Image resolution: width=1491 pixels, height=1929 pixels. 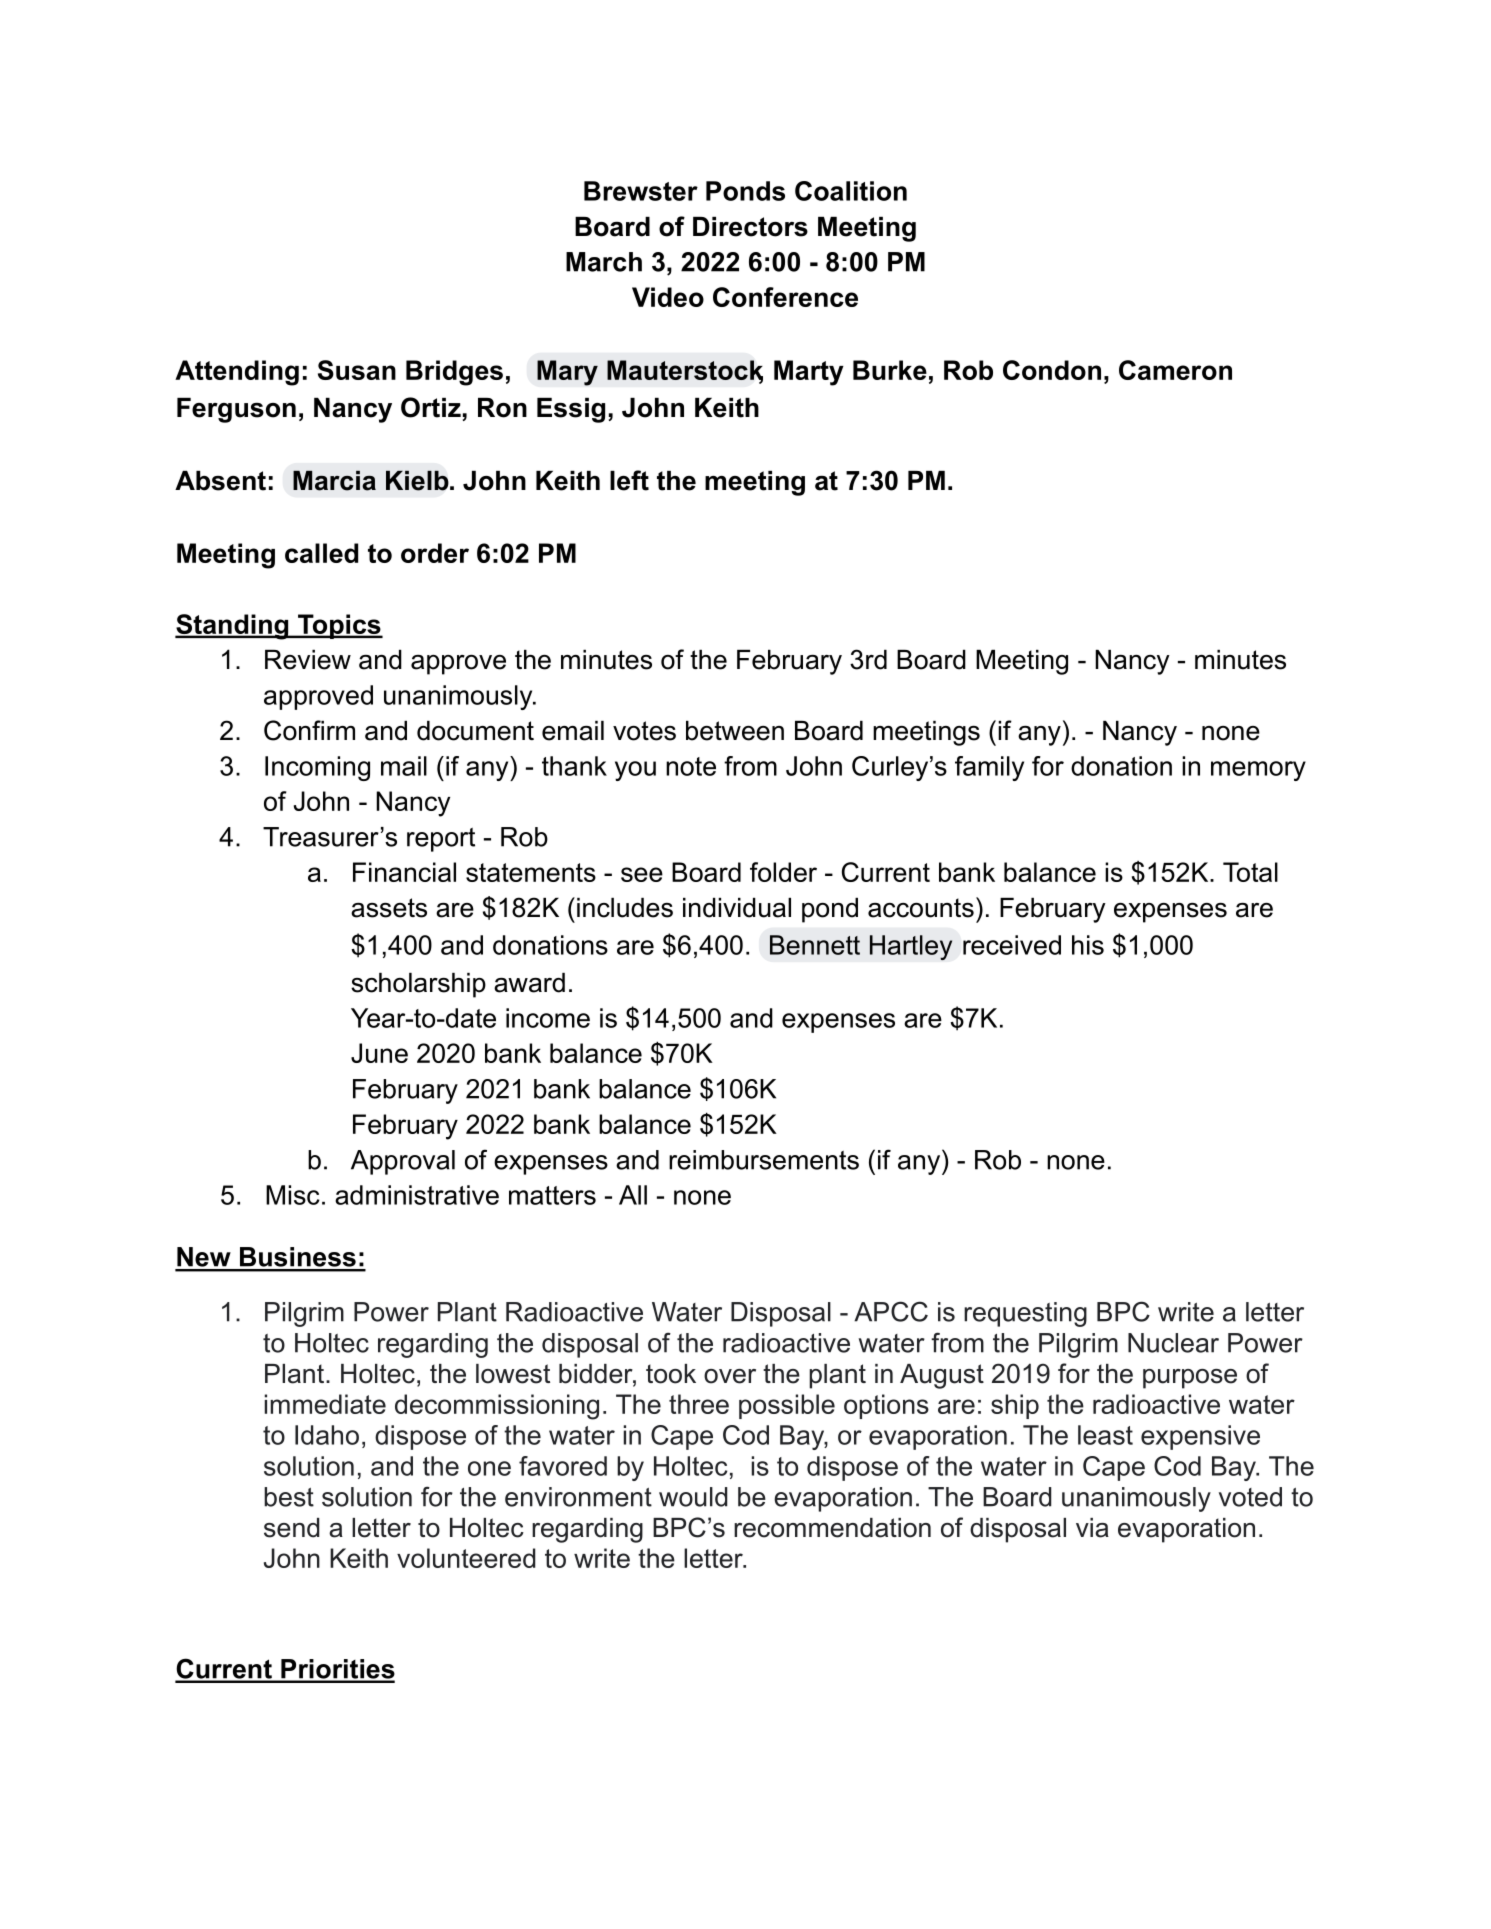 I want to click on his, so click(x=1088, y=945).
